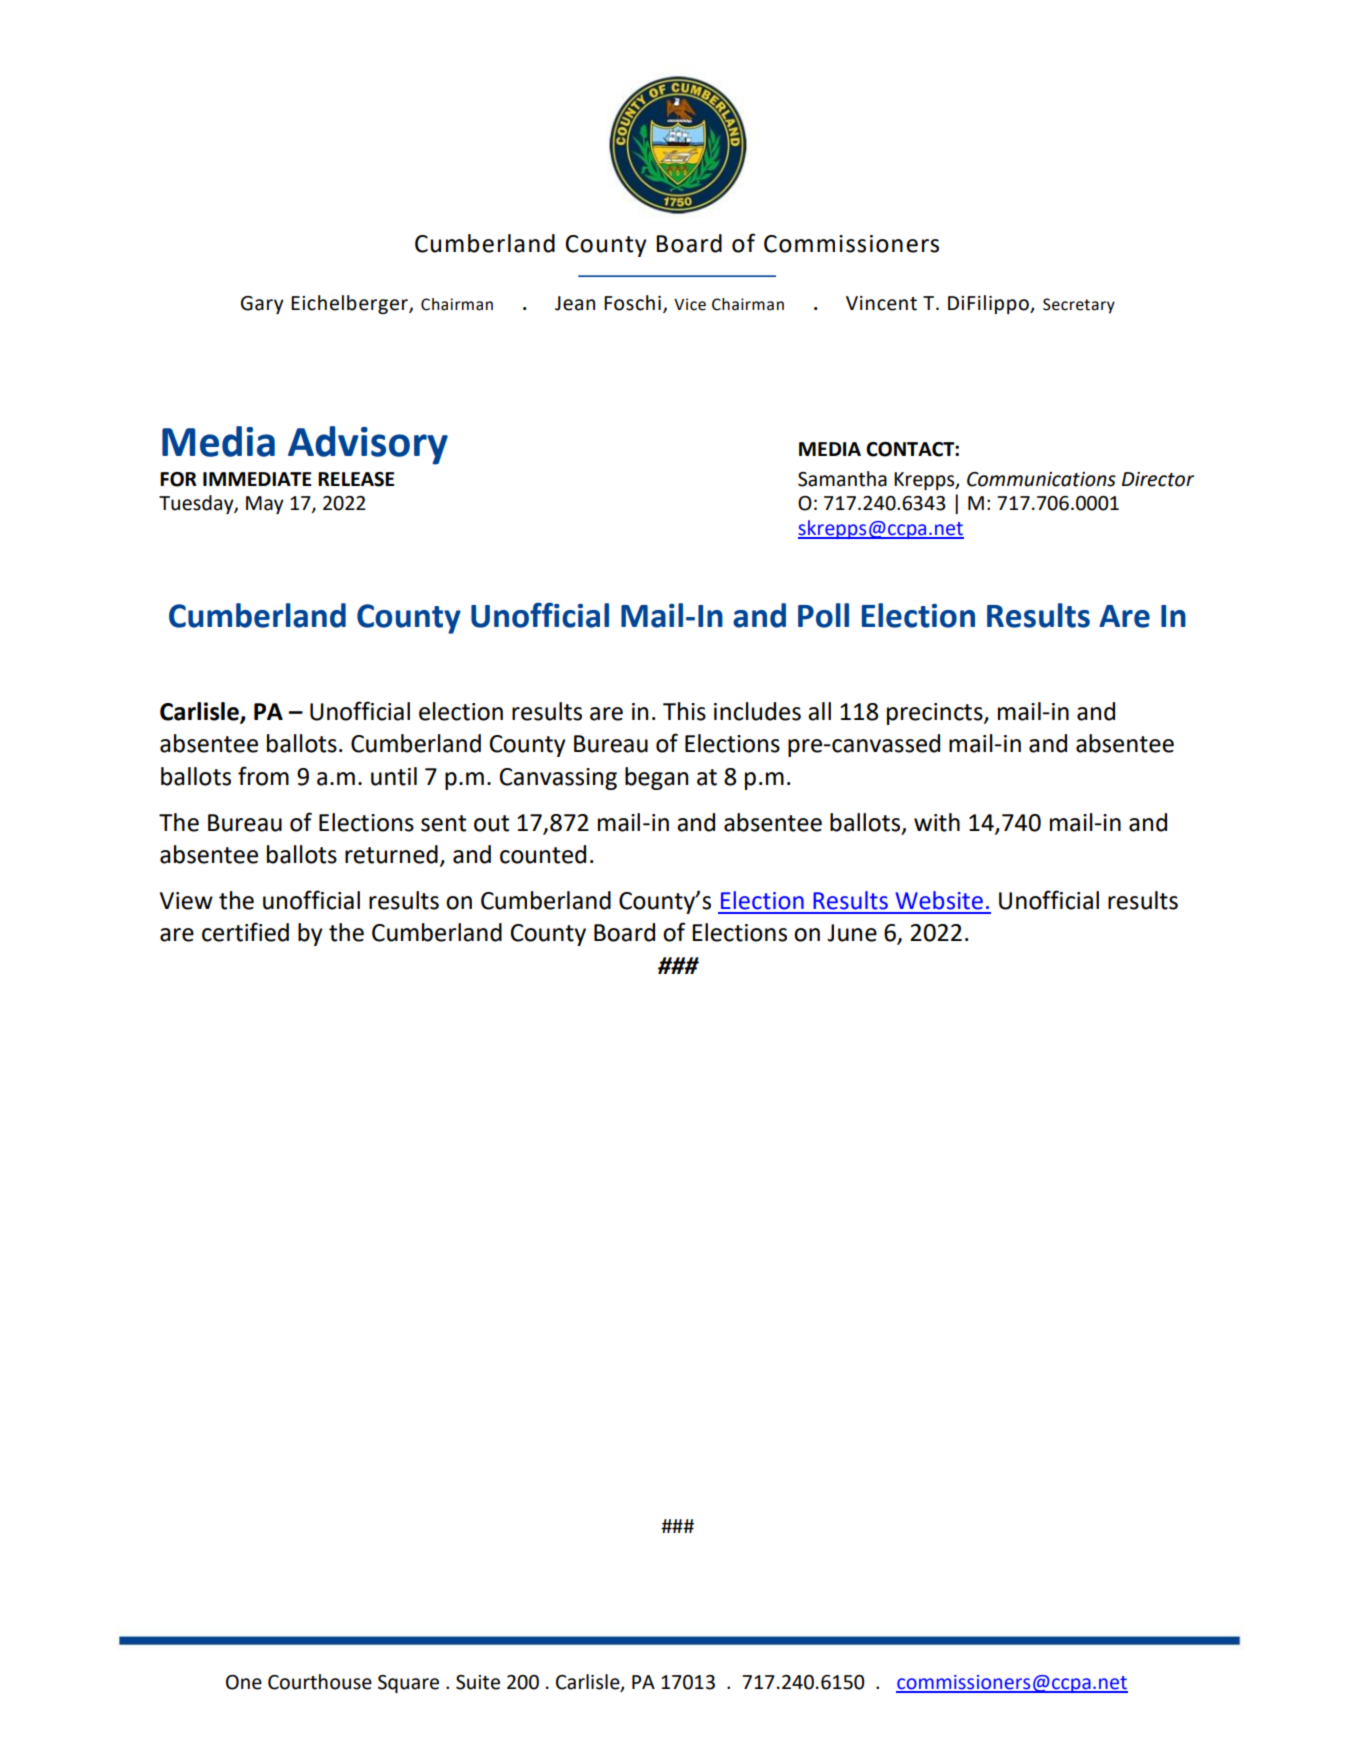  What do you see at coordinates (186, 901) in the document?
I see `View` at bounding box center [186, 901].
